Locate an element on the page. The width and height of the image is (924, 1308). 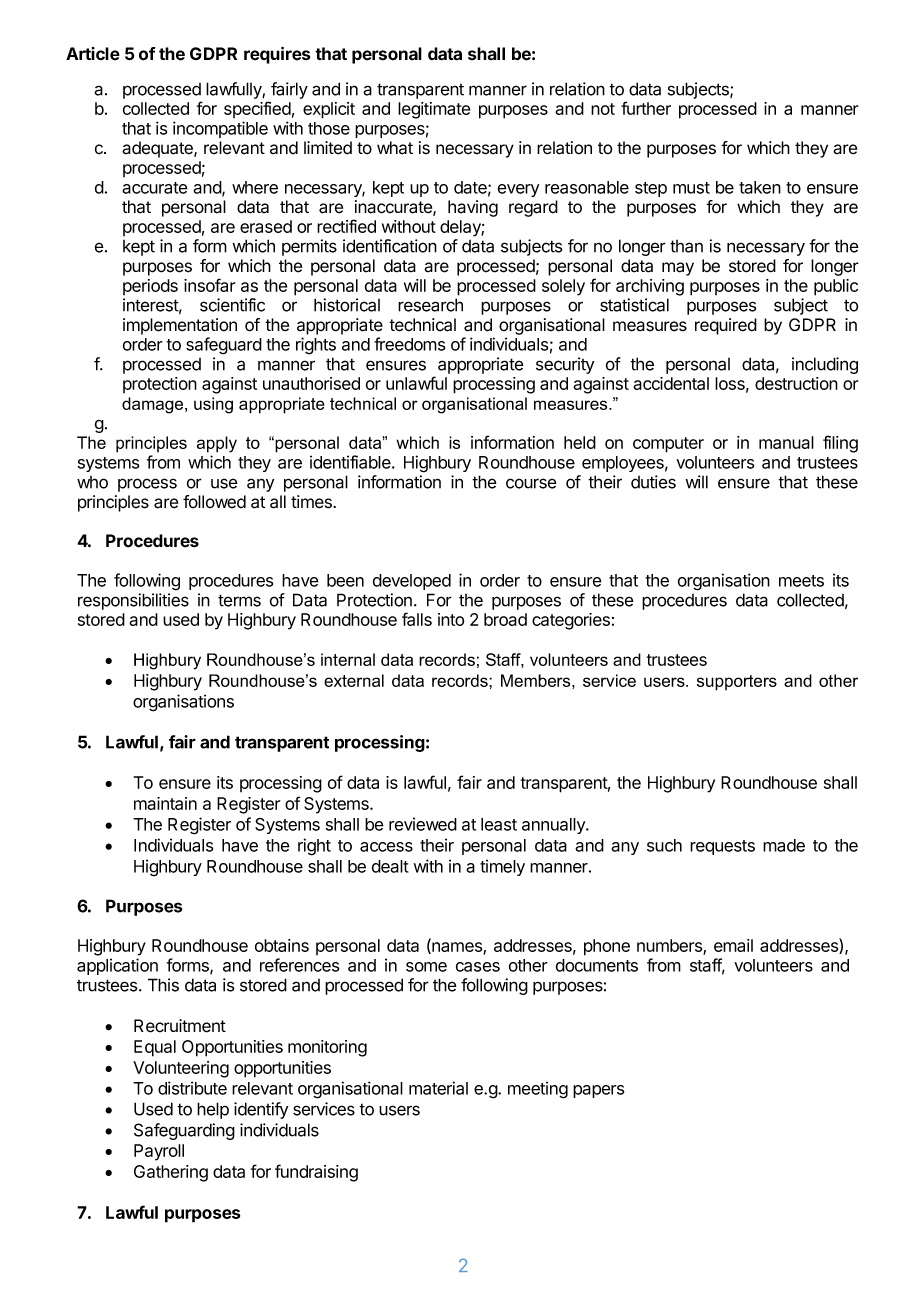
least is located at coordinates (499, 824).
